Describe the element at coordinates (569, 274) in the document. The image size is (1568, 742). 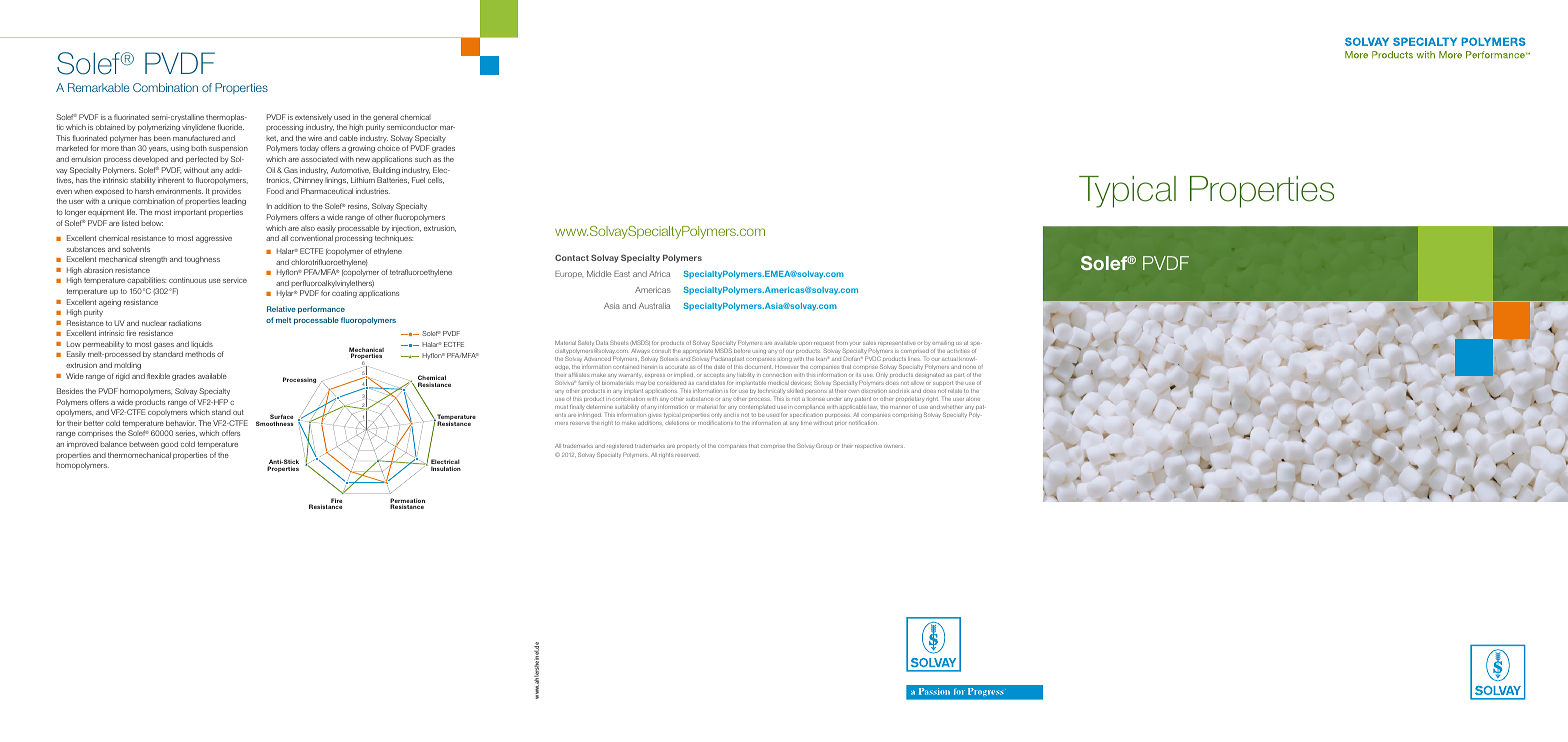
I see `Europe` at that location.
